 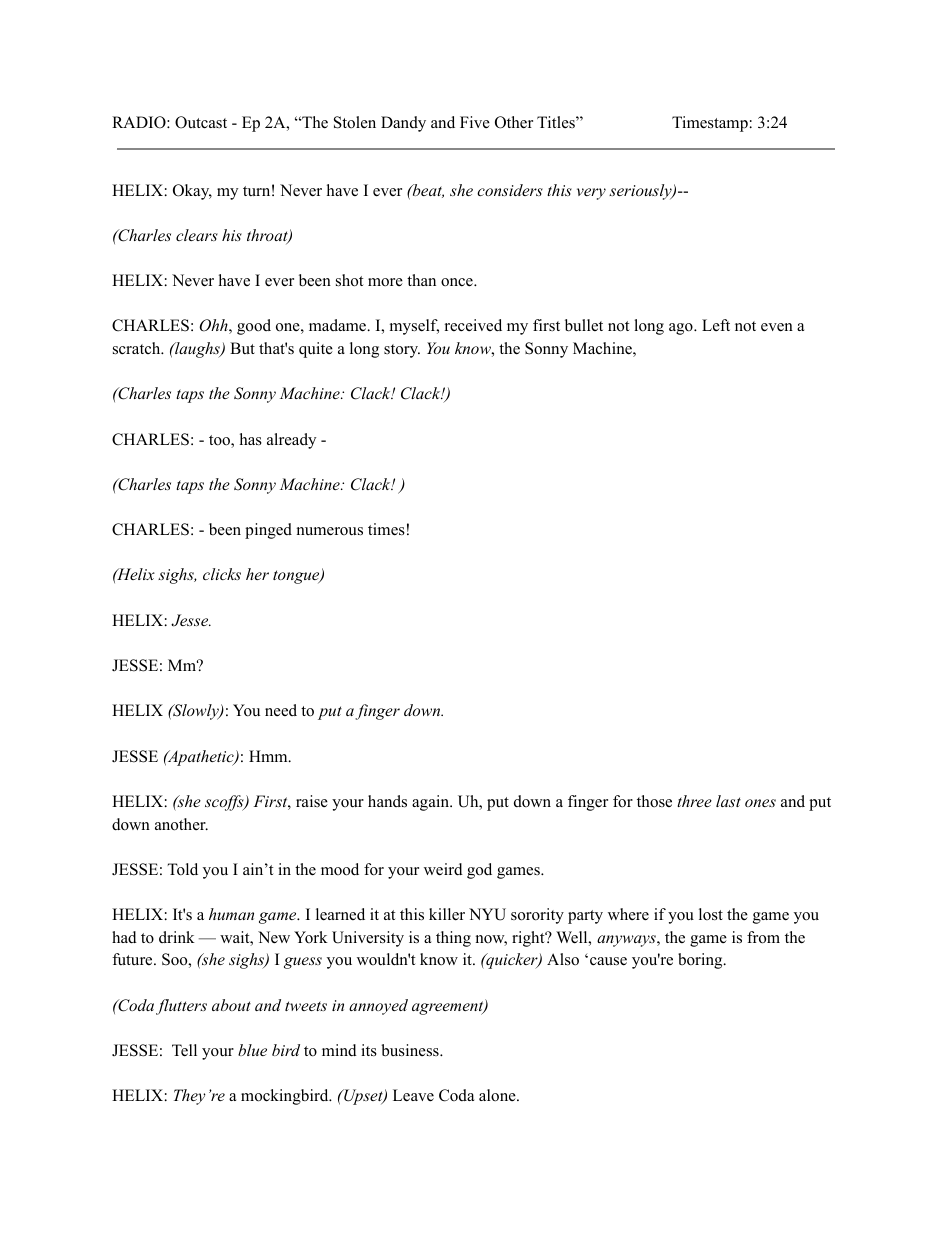 What do you see at coordinates (411, 1050) in the document?
I see `business` at bounding box center [411, 1050].
